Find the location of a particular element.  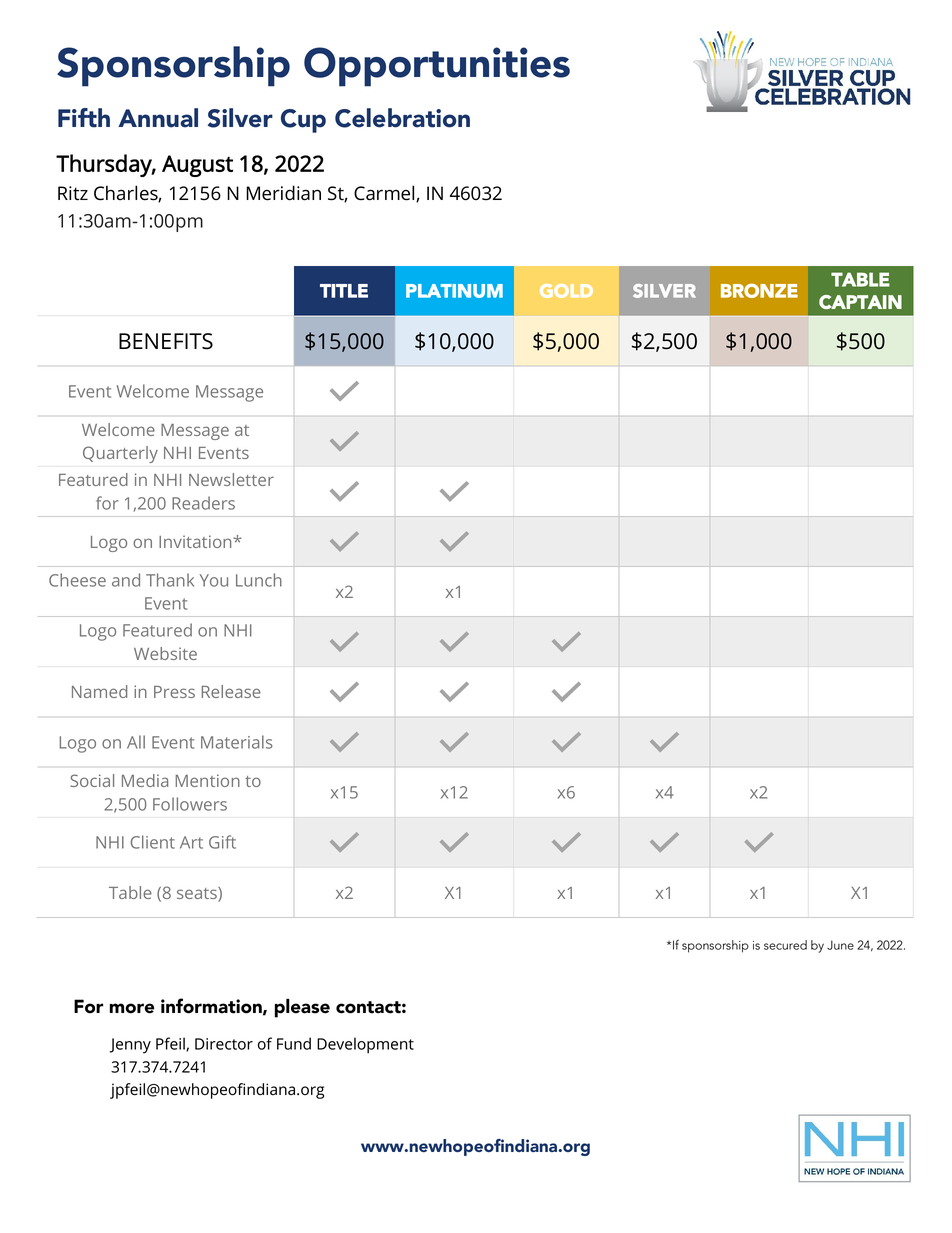

Lunch is located at coordinates (259, 580).
